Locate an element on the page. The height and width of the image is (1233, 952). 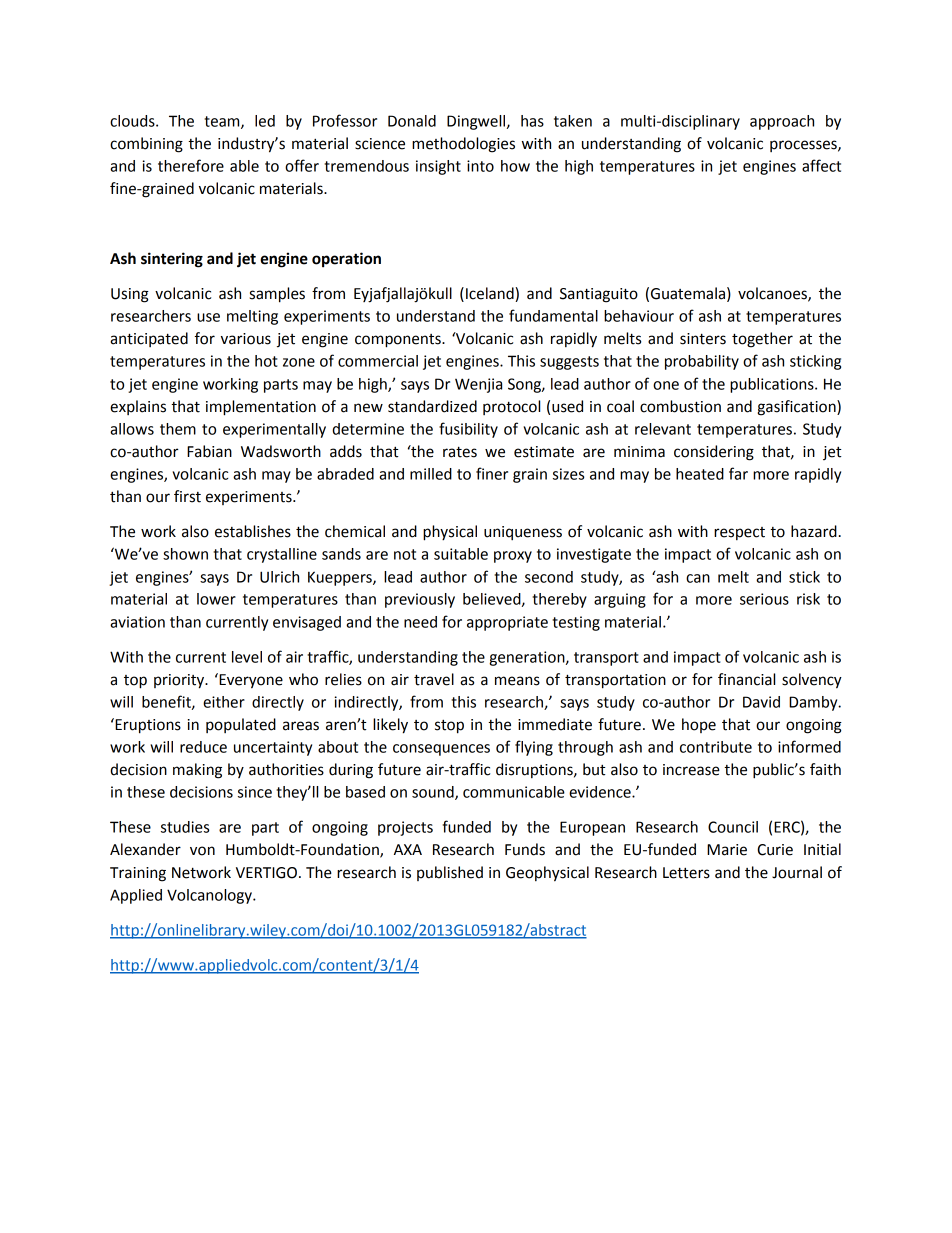
von is located at coordinates (202, 851).
